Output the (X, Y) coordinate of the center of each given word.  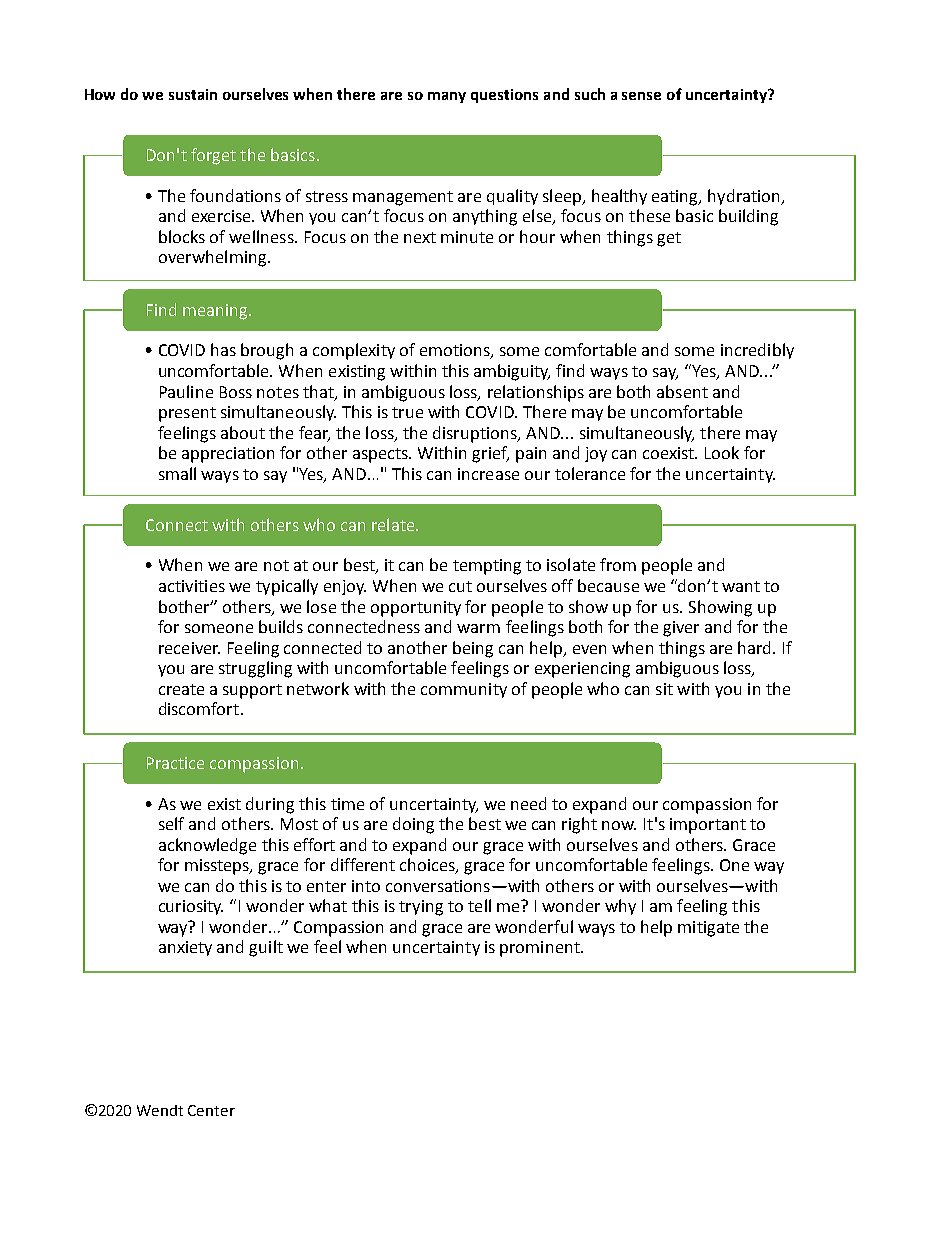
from (618, 564)
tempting (487, 567)
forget (213, 156)
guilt (266, 948)
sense (641, 96)
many (447, 97)
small (177, 473)
